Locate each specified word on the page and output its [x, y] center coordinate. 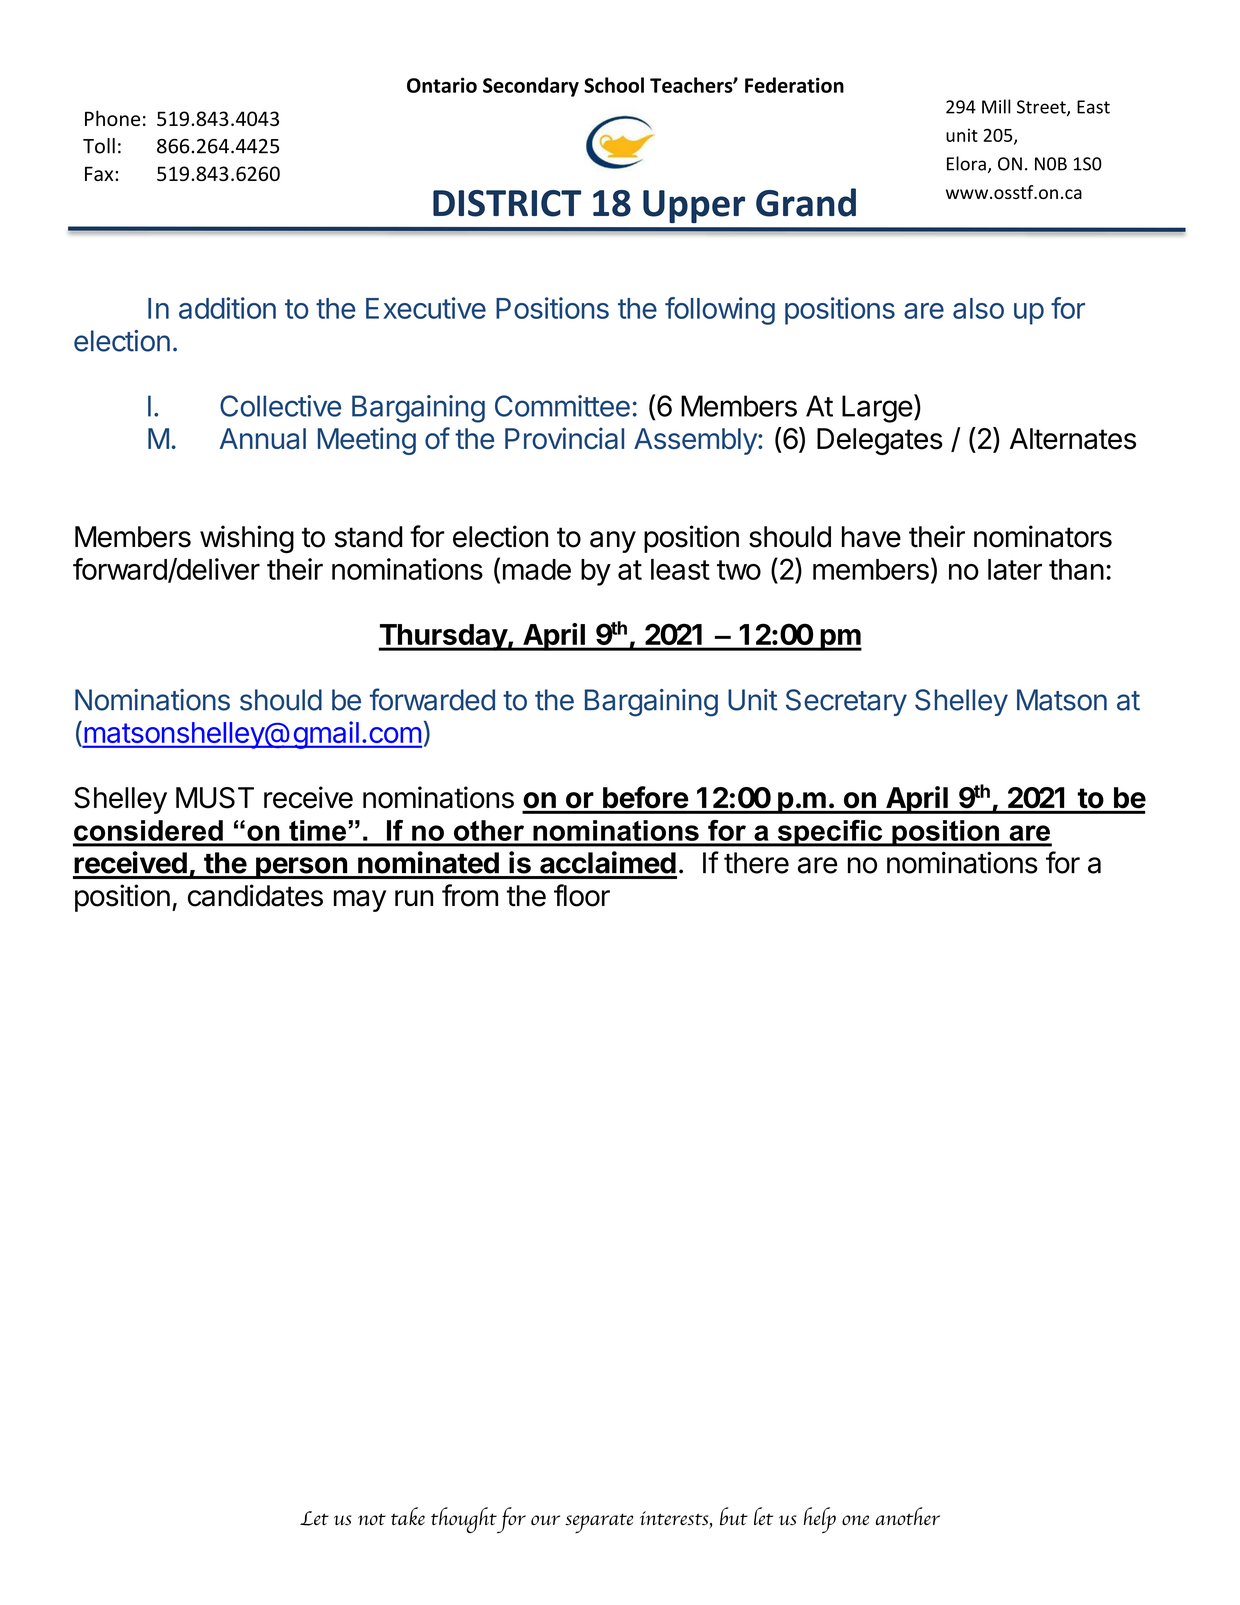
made [537, 569]
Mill [996, 106]
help [820, 1520]
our [545, 1520]
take [408, 1516]
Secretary [846, 702]
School [614, 85]
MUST [215, 798]
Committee [562, 406]
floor [582, 895]
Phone [112, 118]
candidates [255, 895]
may [360, 901]
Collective [280, 406]
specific [830, 833]
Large [877, 409]
